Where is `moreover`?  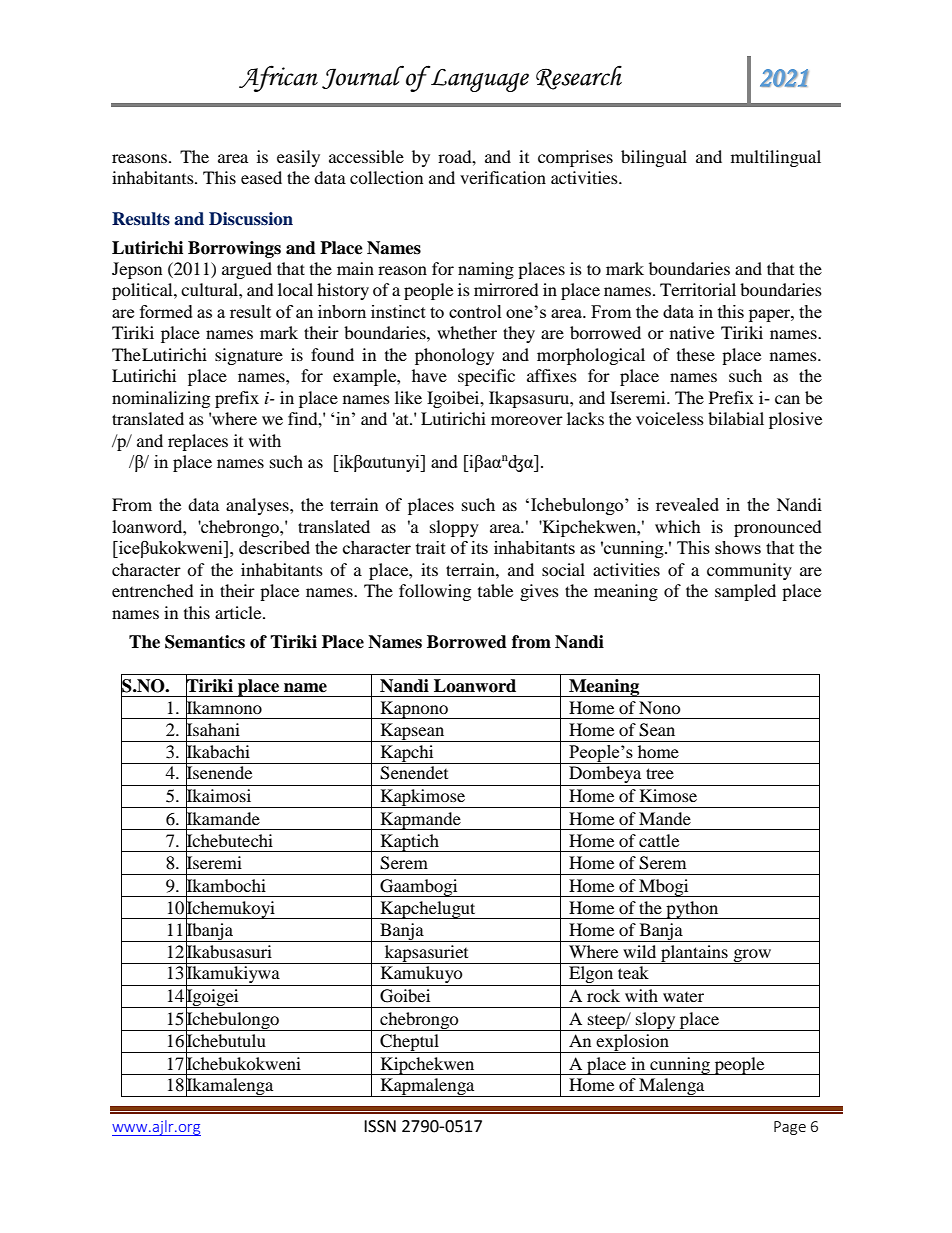 moreover is located at coordinates (527, 420).
